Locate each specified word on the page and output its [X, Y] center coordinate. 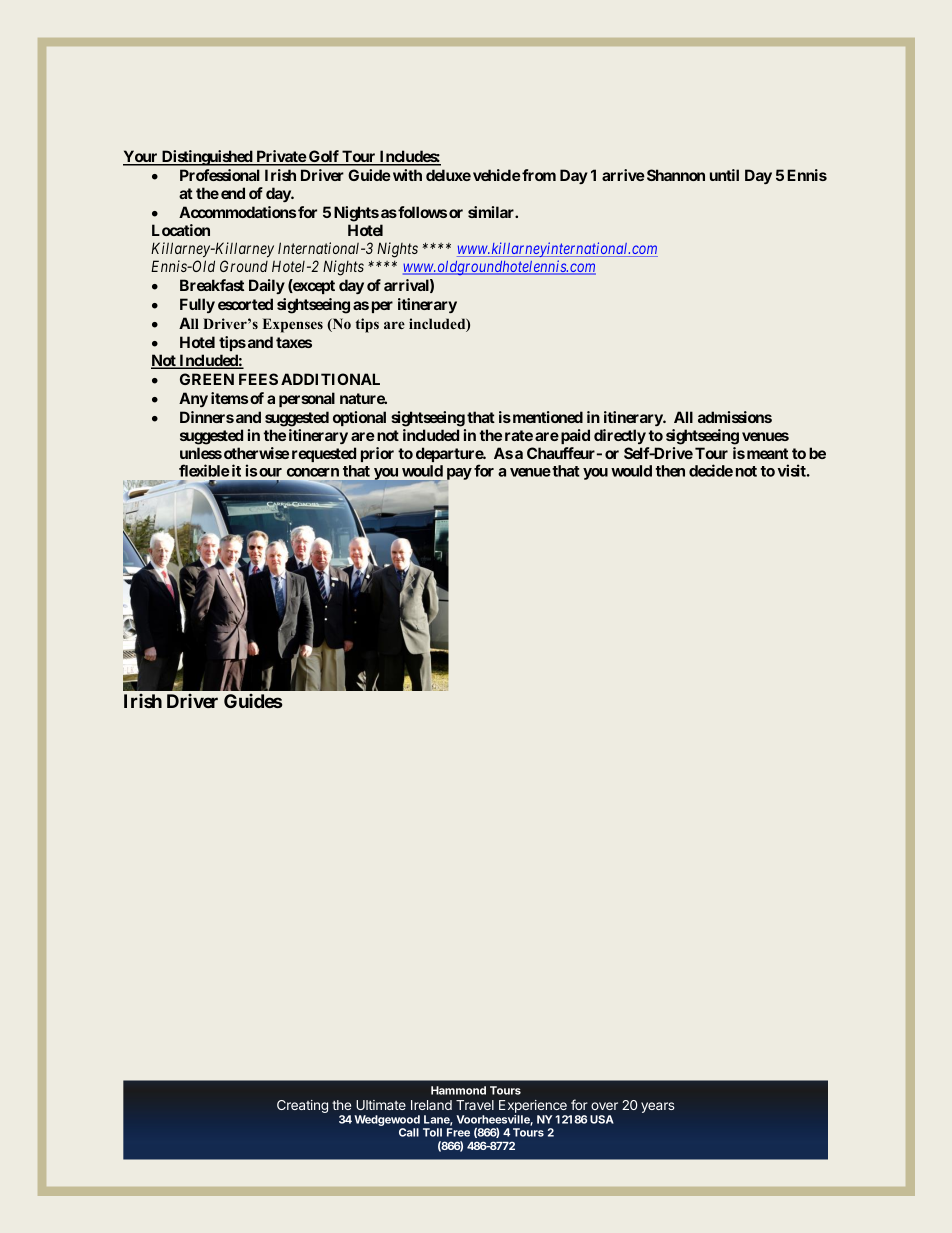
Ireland [431, 1105]
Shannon [676, 175]
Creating [302, 1106]
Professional [220, 175]
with [407, 175]
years [658, 1107]
